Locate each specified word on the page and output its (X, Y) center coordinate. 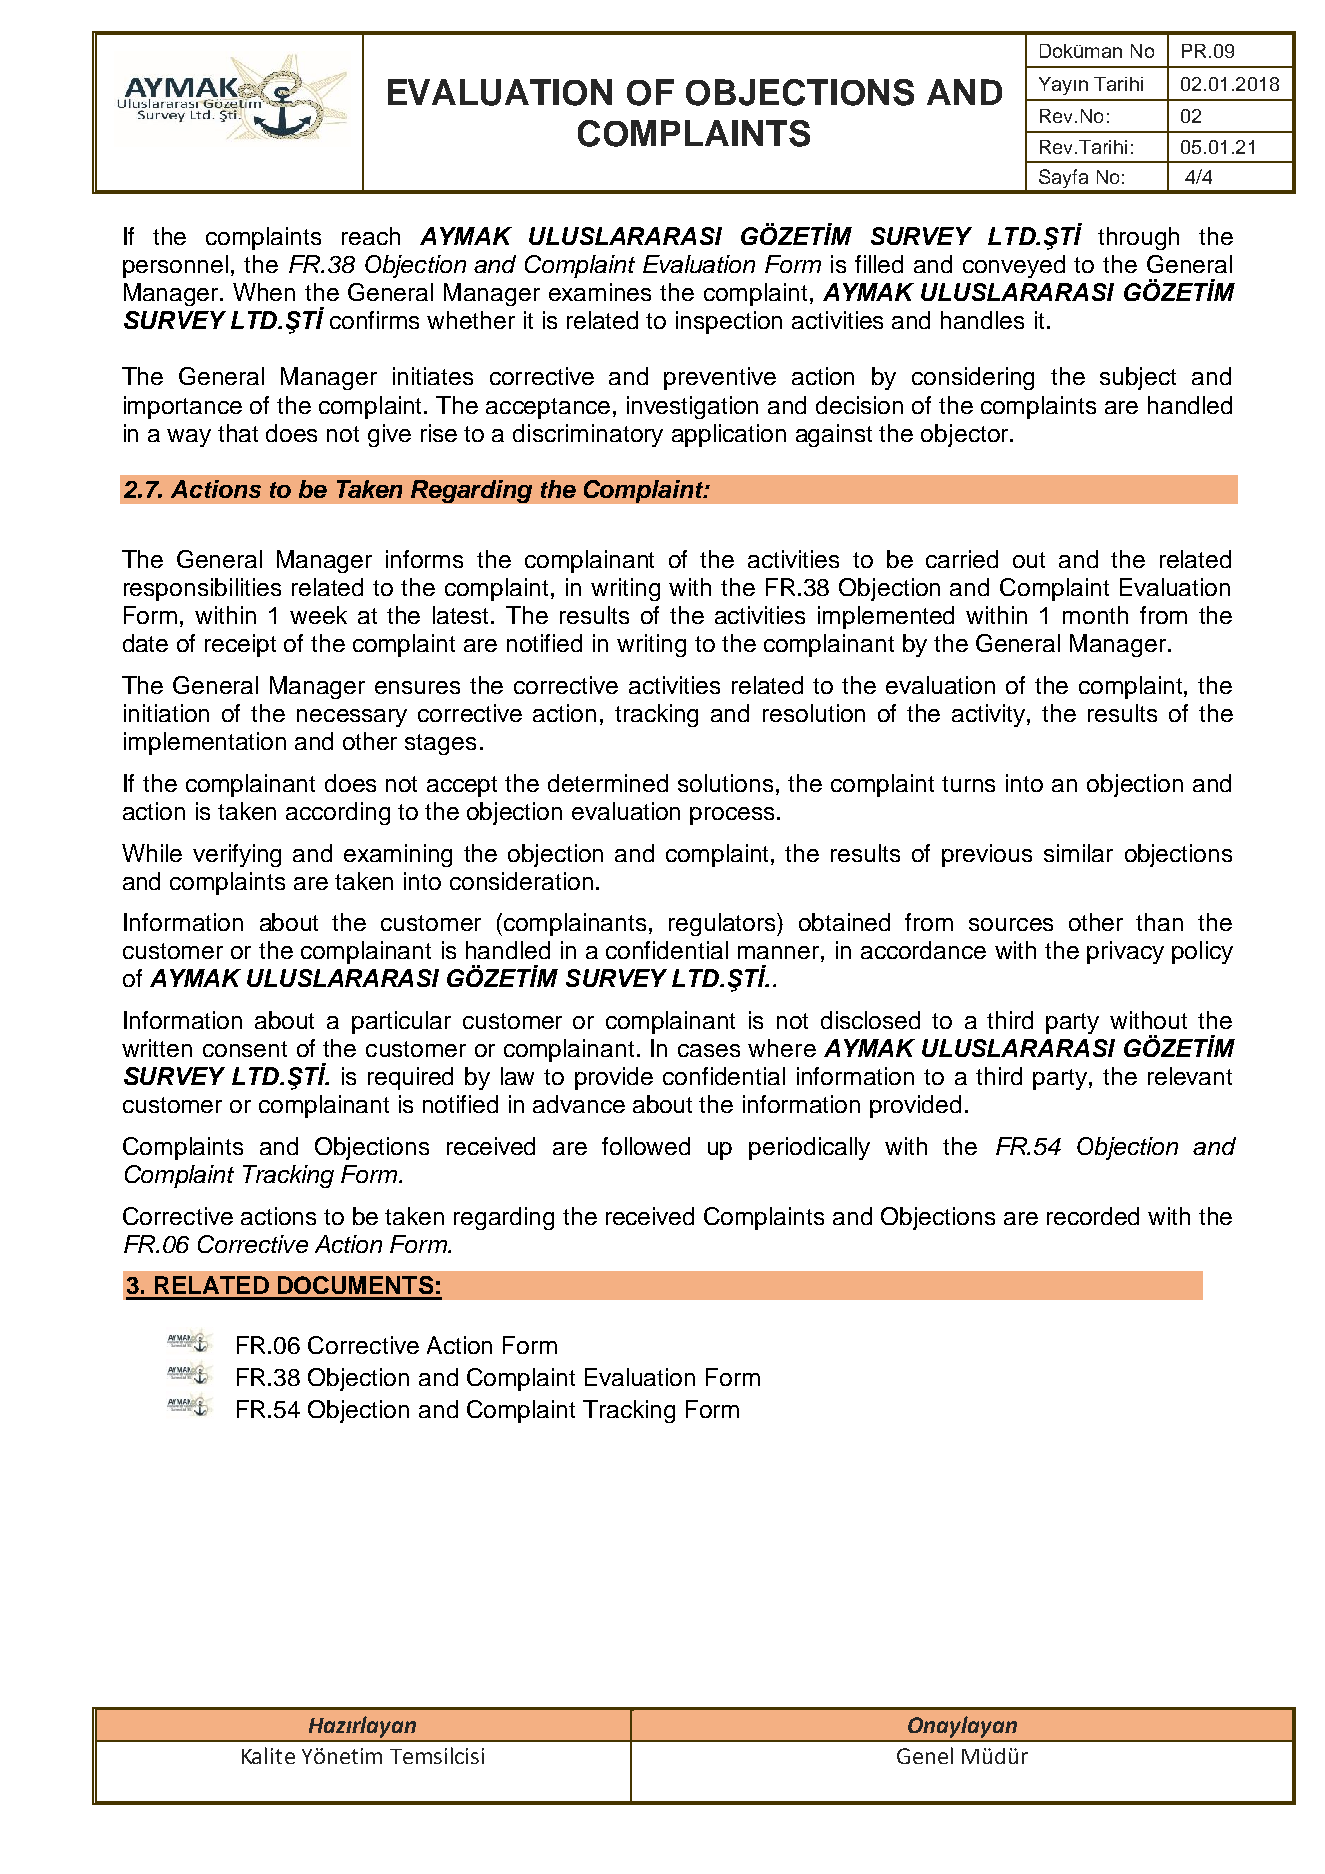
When (264, 292)
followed (646, 1146)
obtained (844, 922)
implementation (205, 743)
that (238, 433)
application (729, 435)
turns (968, 784)
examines (600, 292)
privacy (1125, 952)
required (410, 1078)
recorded (1093, 1216)
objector (966, 435)
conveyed (1014, 266)
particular (401, 1022)
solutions (725, 783)
